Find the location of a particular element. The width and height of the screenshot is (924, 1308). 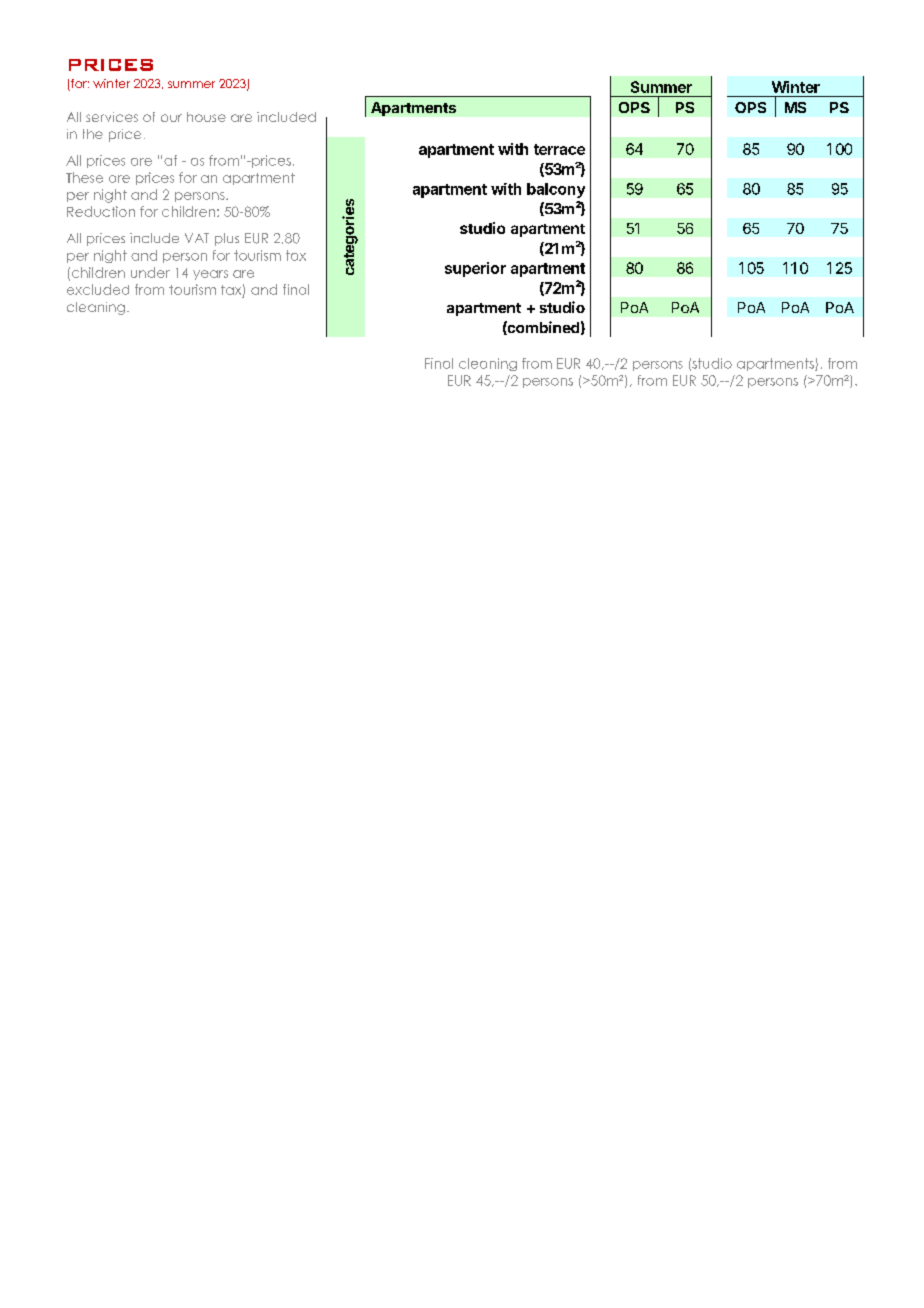

superior is located at coordinates (475, 269).
